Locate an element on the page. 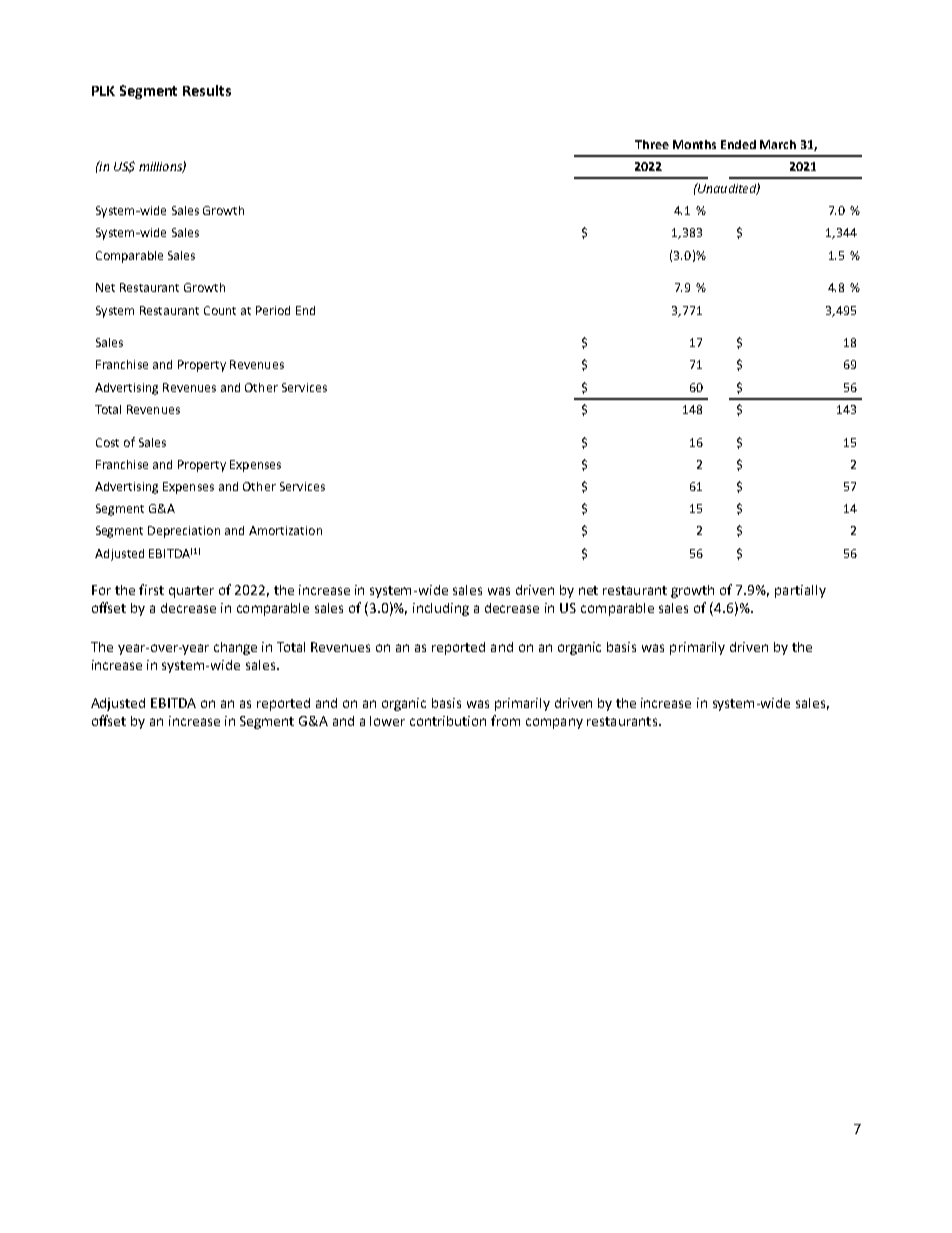 Image resolution: width=952 pixels, height=1233 pixels. Depreciation is located at coordinates (184, 532).
